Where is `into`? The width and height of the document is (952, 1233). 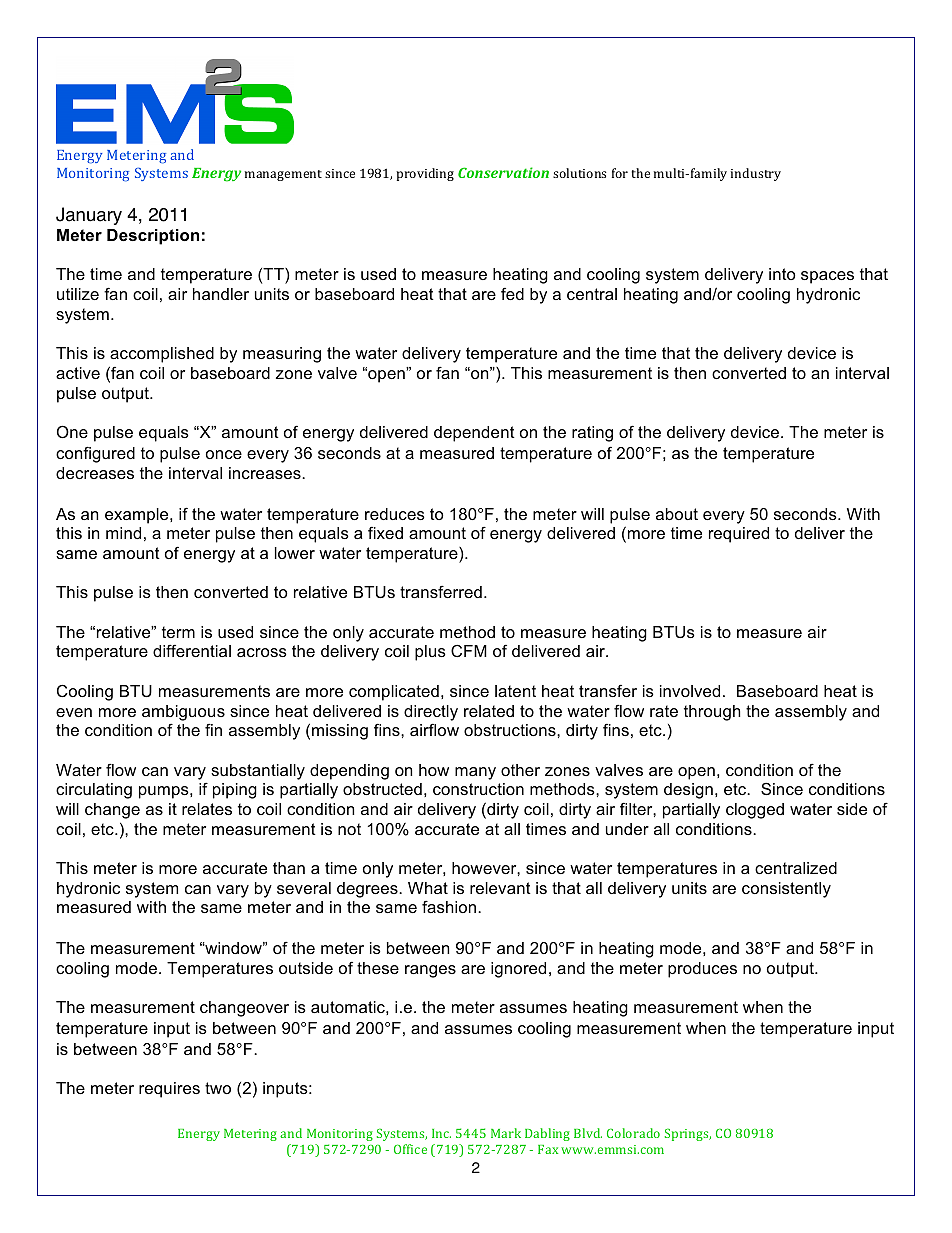 into is located at coordinates (782, 274).
